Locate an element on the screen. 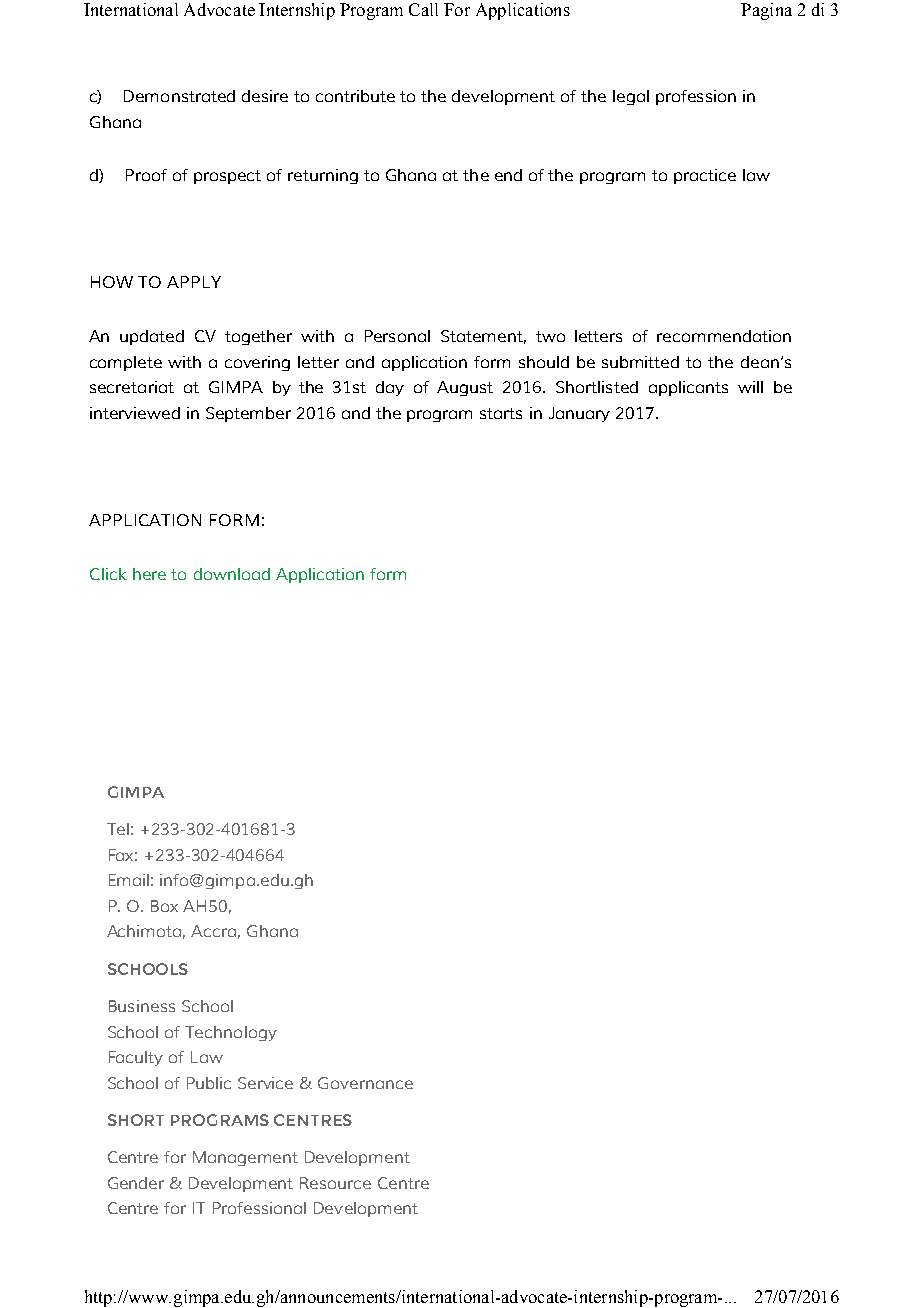 The width and height of the screenshot is (924, 1308). download is located at coordinates (232, 574).
